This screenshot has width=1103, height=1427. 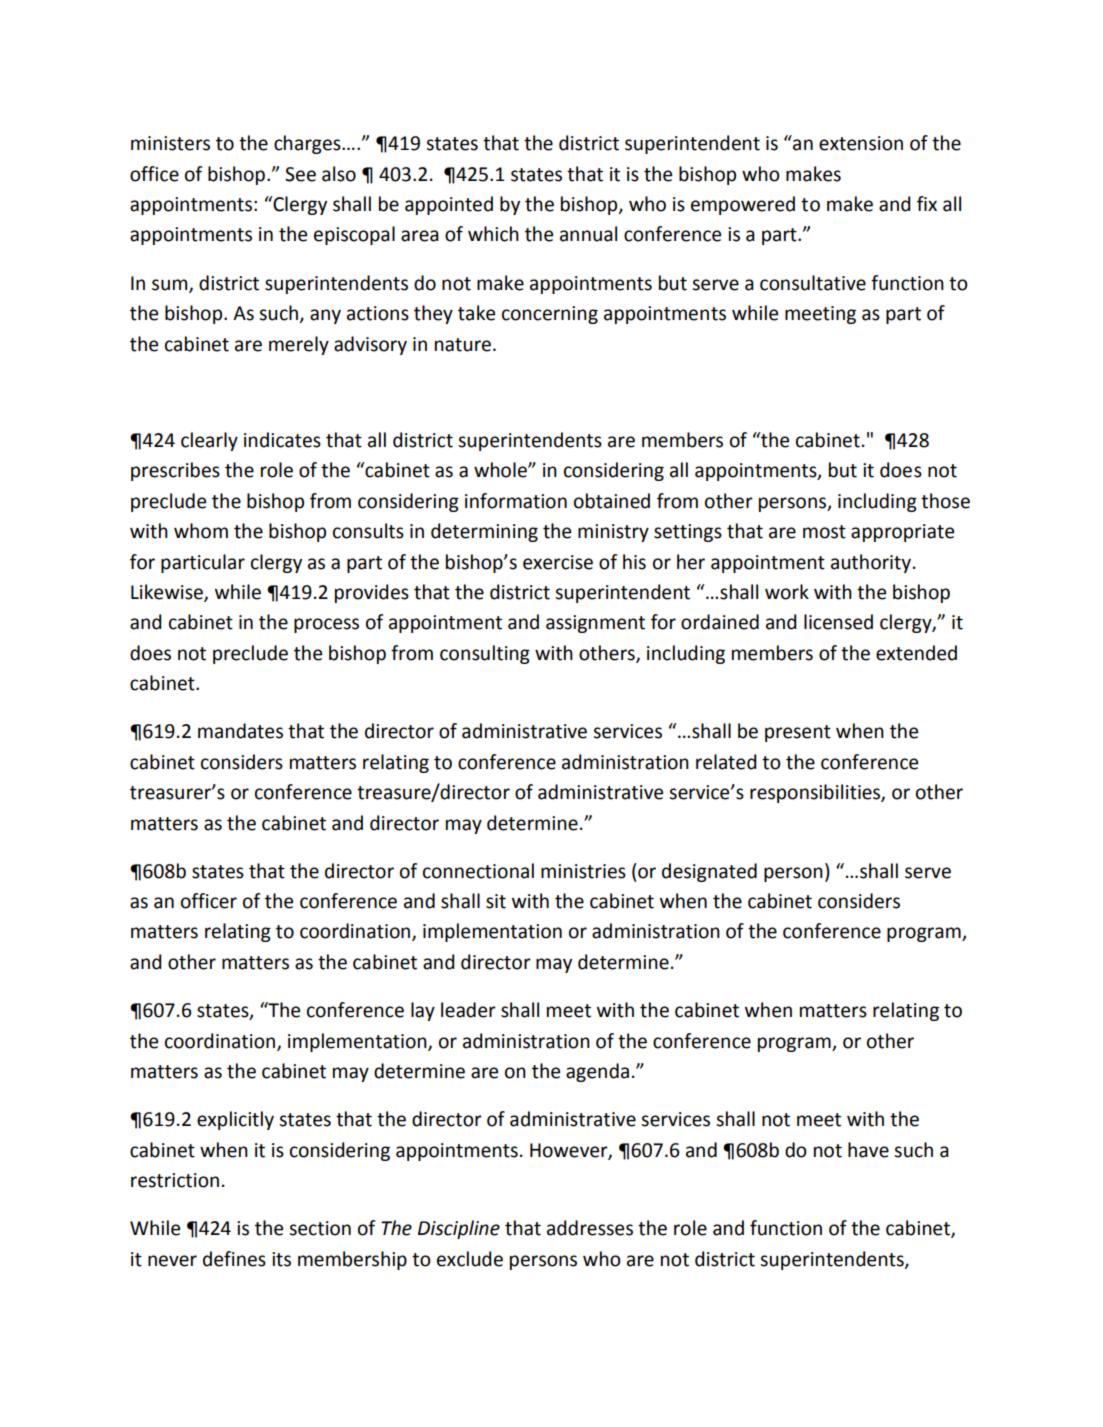 What do you see at coordinates (300, 174) in the screenshot?
I see `See` at bounding box center [300, 174].
